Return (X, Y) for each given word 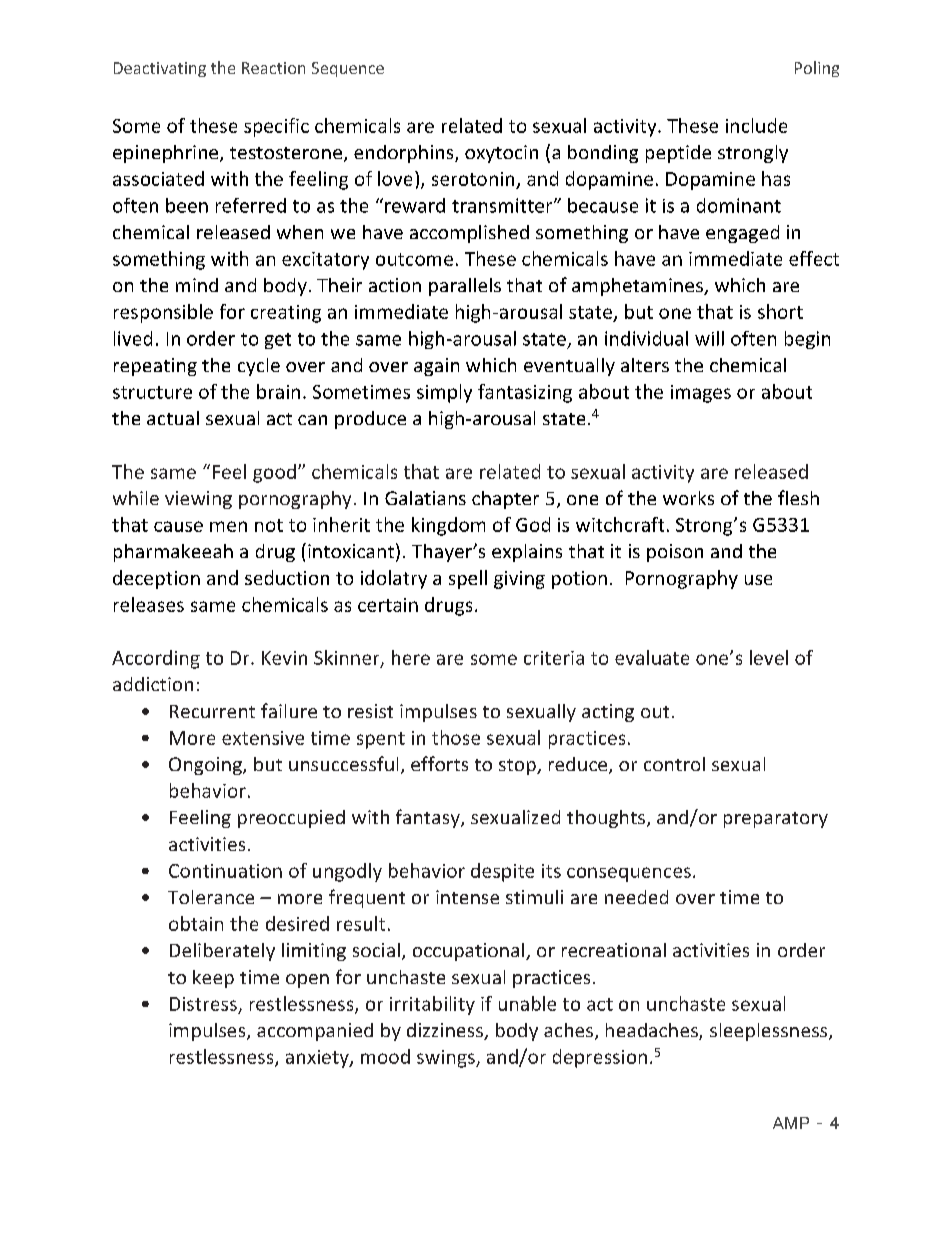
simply (444, 393)
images (701, 394)
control (674, 764)
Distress (203, 1004)
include (756, 125)
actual (173, 418)
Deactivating (160, 69)
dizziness (446, 1031)
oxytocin (501, 154)
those (456, 737)
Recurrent (212, 711)
